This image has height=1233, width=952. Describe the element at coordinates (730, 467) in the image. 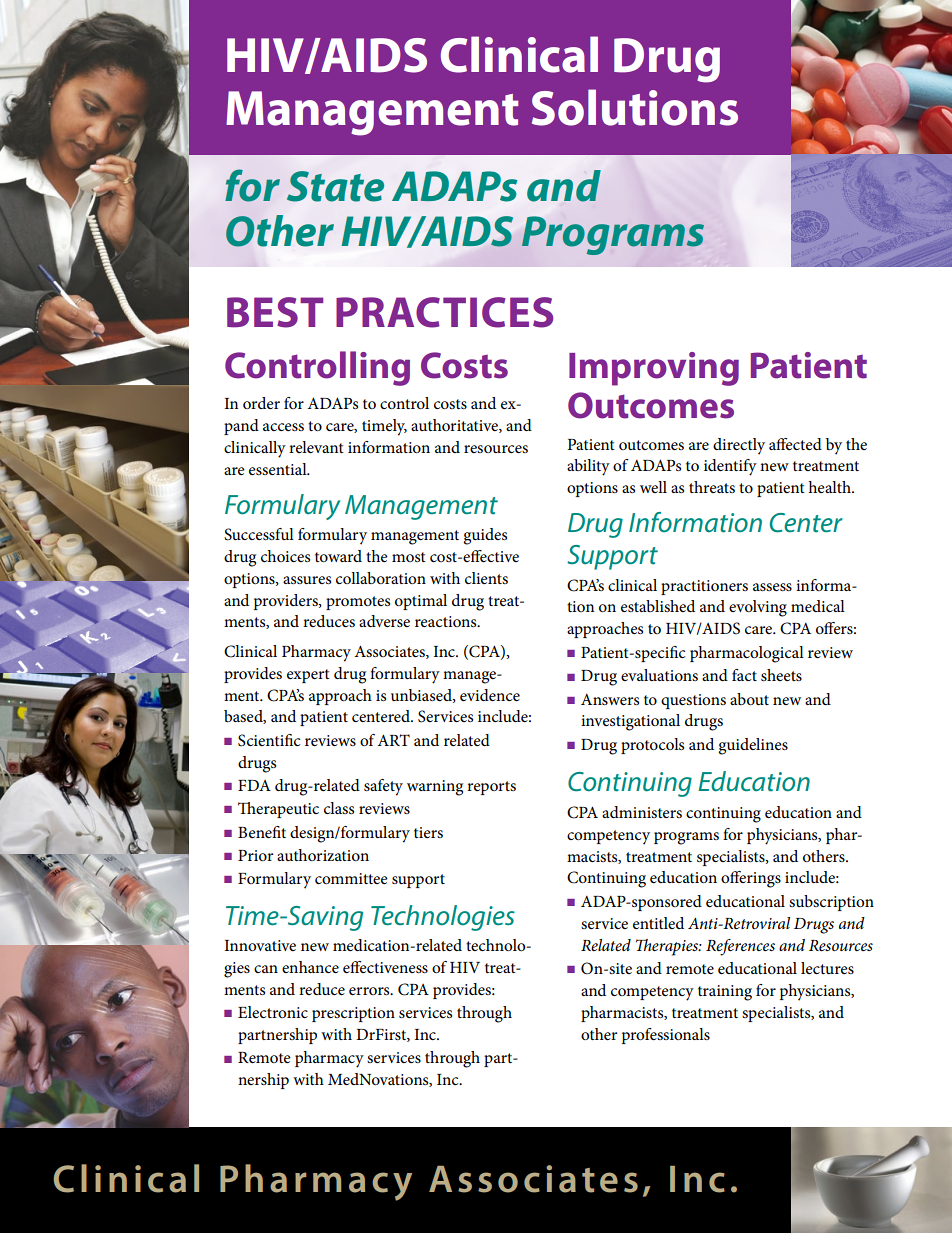

I see `identify` at that location.
